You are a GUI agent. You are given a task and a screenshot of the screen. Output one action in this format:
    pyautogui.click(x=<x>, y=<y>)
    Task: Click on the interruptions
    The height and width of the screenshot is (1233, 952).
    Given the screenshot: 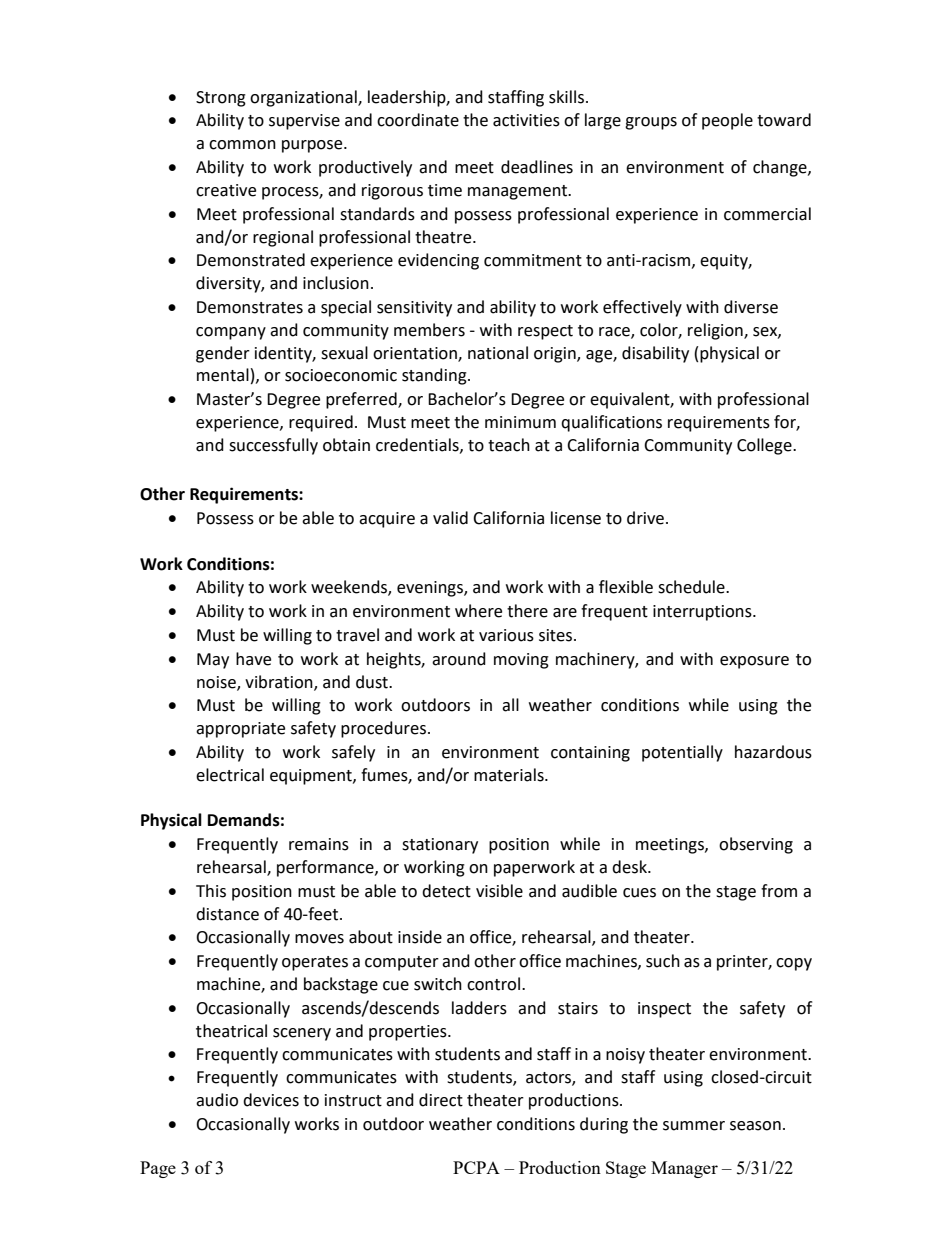 What is the action you would take?
    pyautogui.click(x=703, y=613)
